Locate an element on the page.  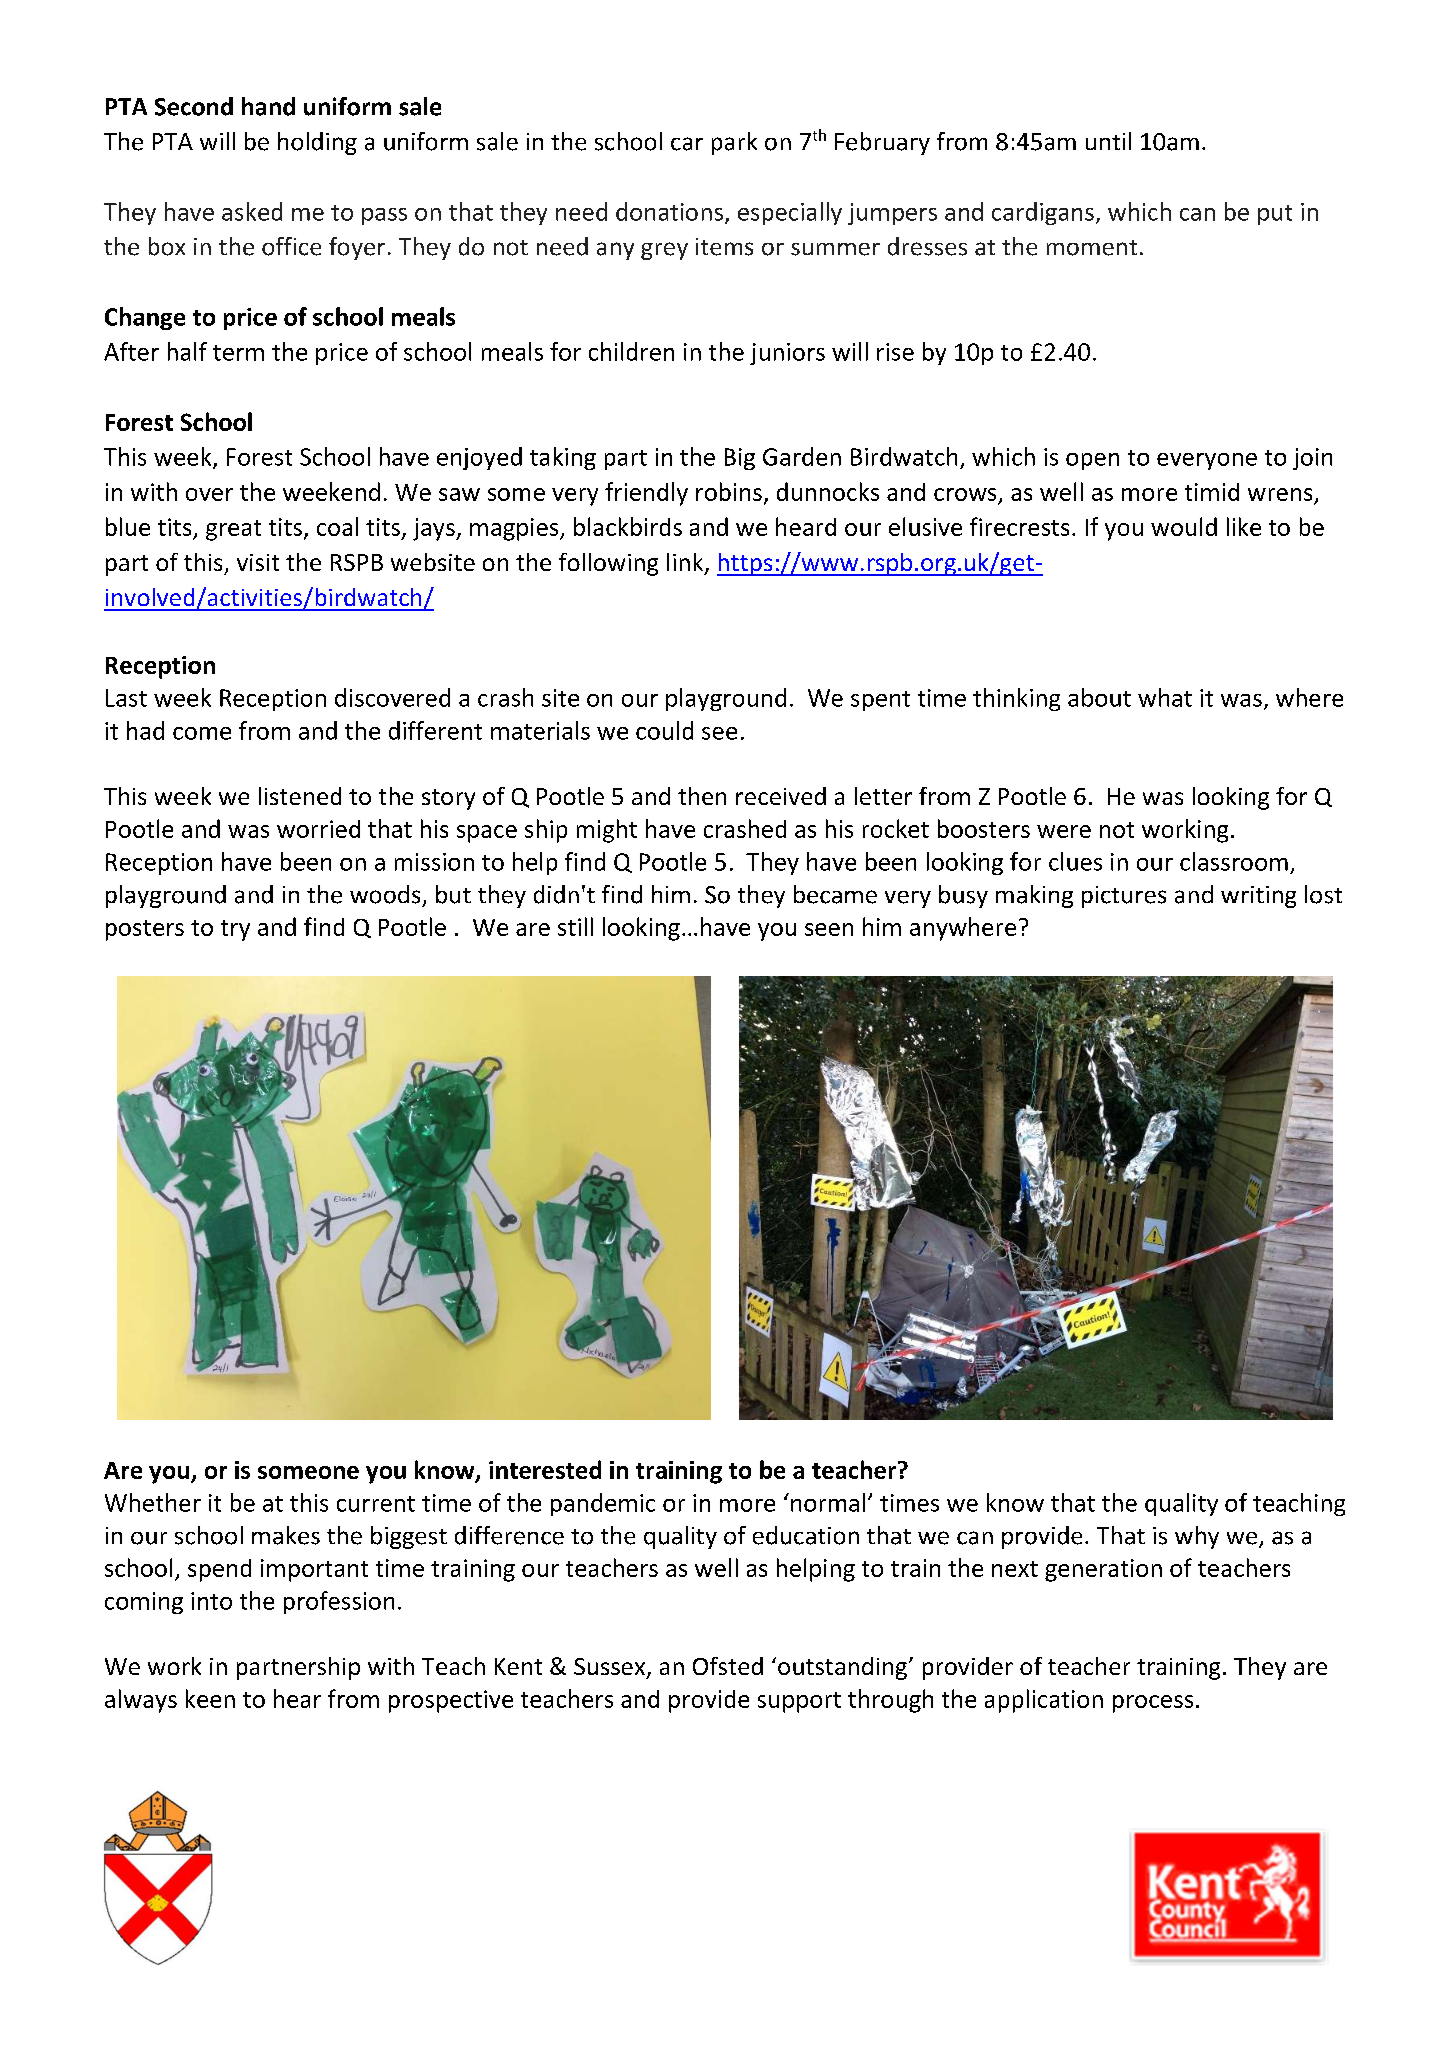
park is located at coordinates (734, 143).
